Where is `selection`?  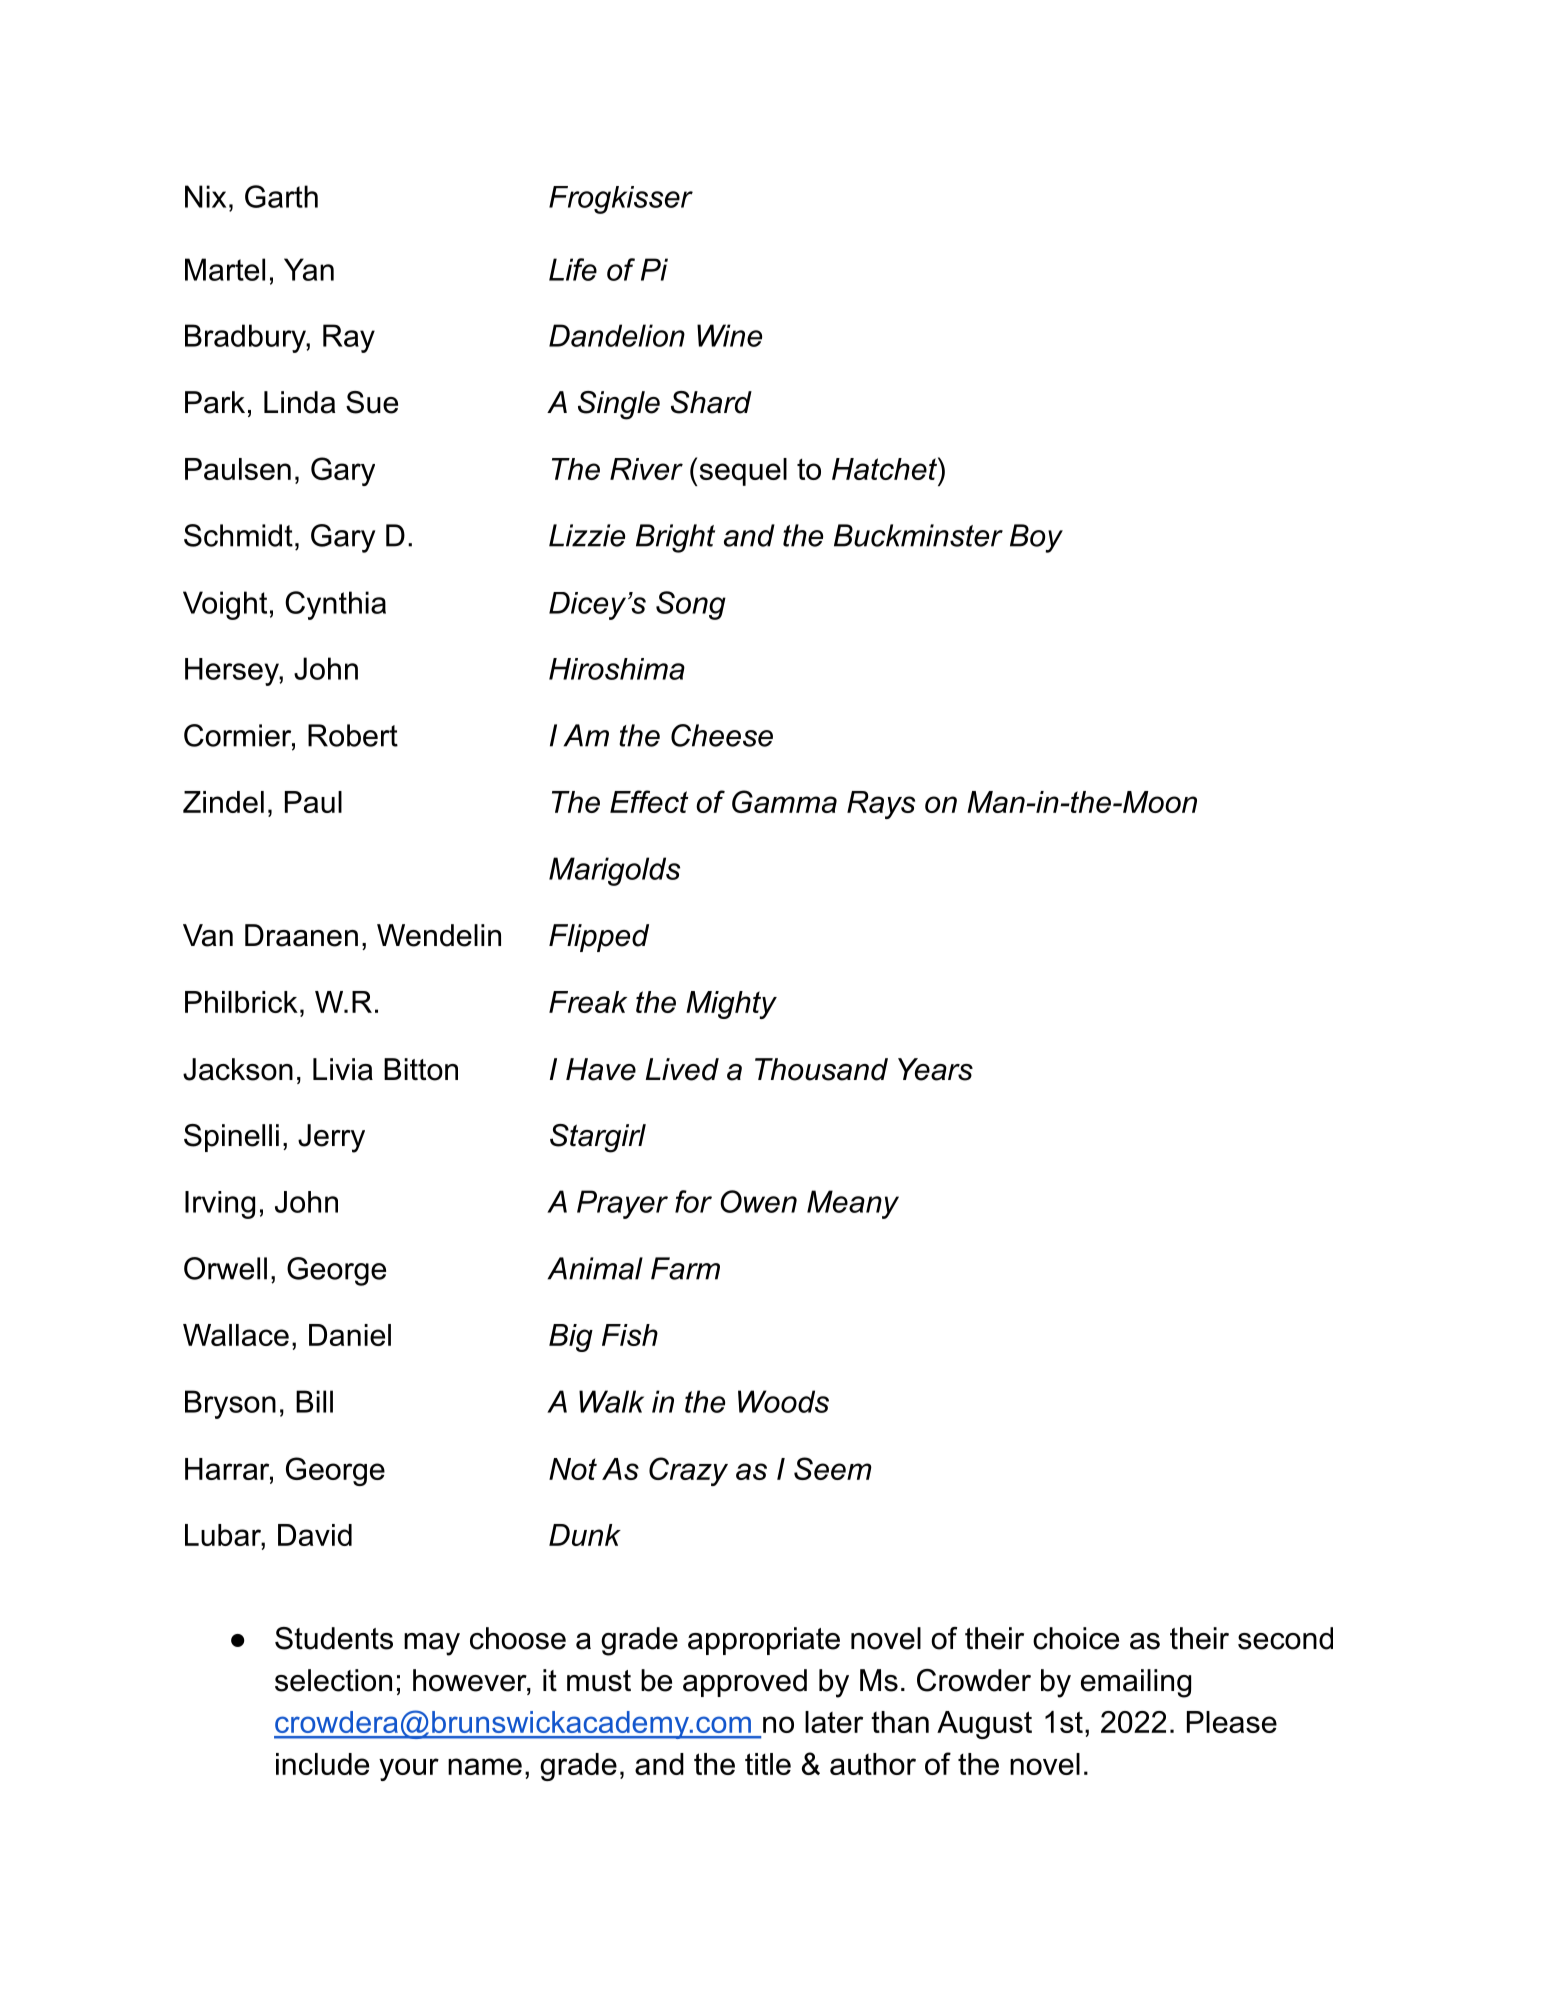 selection is located at coordinates (333, 1680).
